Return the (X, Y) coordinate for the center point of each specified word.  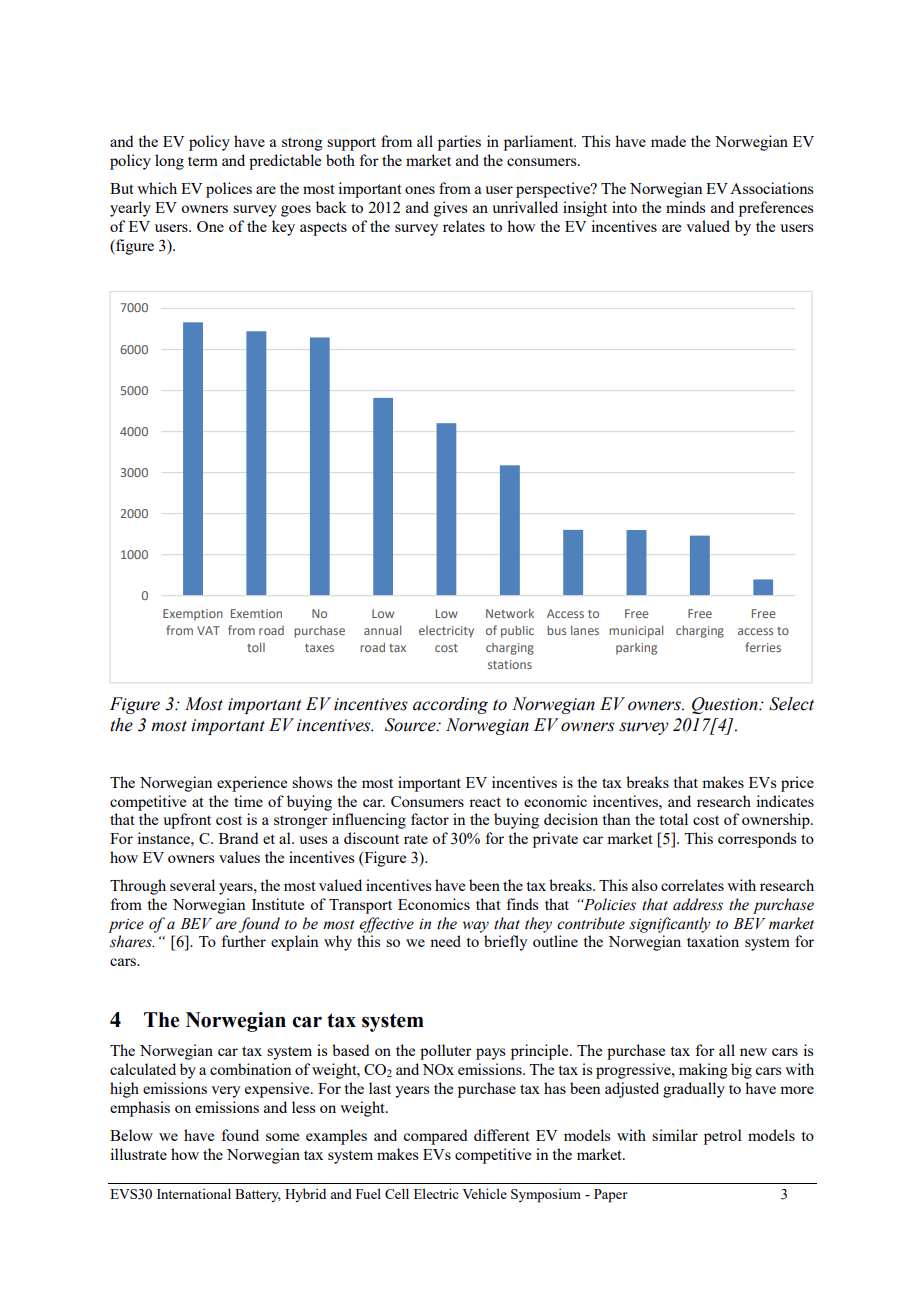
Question (726, 705)
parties (459, 143)
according (450, 705)
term (203, 161)
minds (685, 207)
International (194, 1193)
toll (256, 647)
